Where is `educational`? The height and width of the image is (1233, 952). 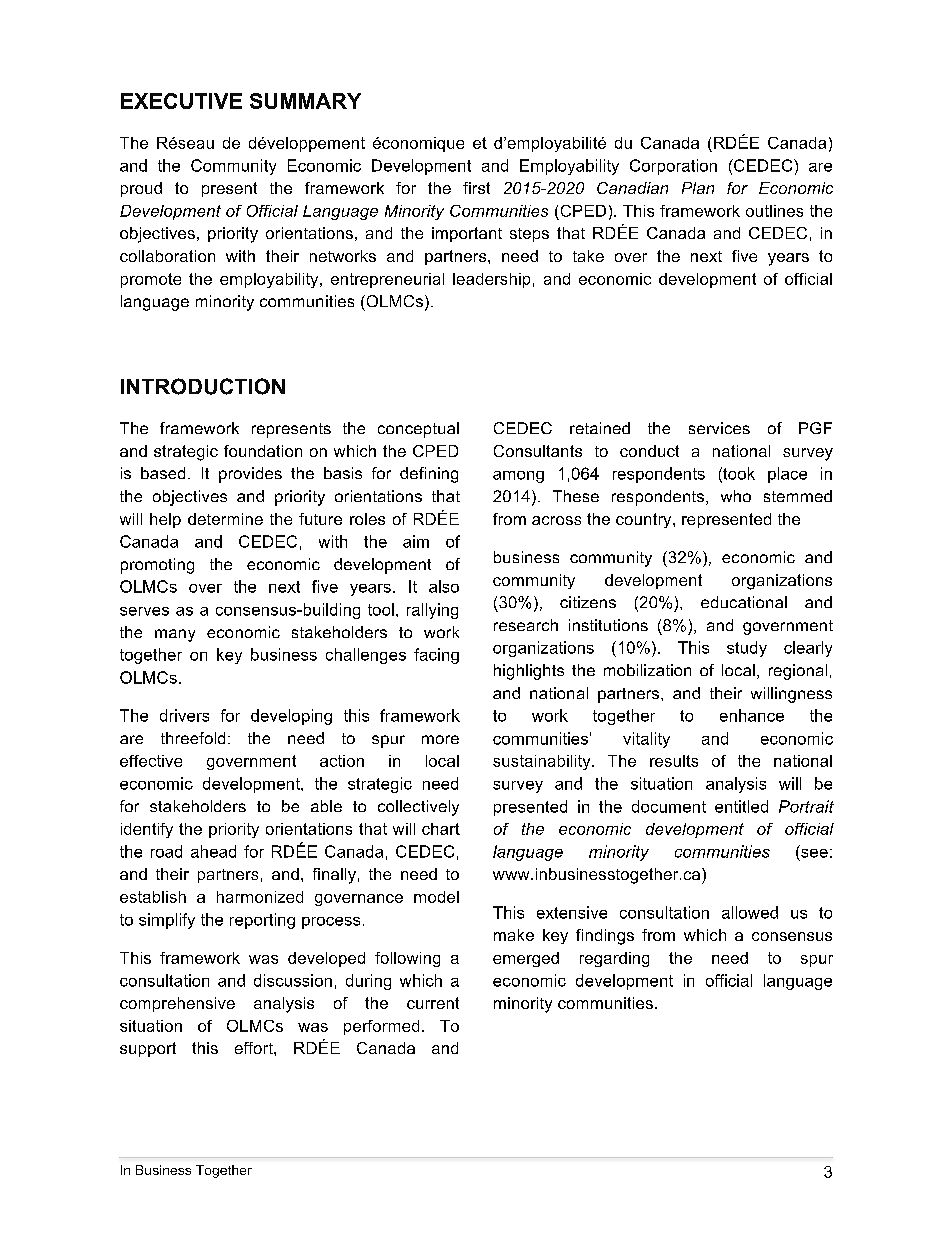 educational is located at coordinates (744, 602).
